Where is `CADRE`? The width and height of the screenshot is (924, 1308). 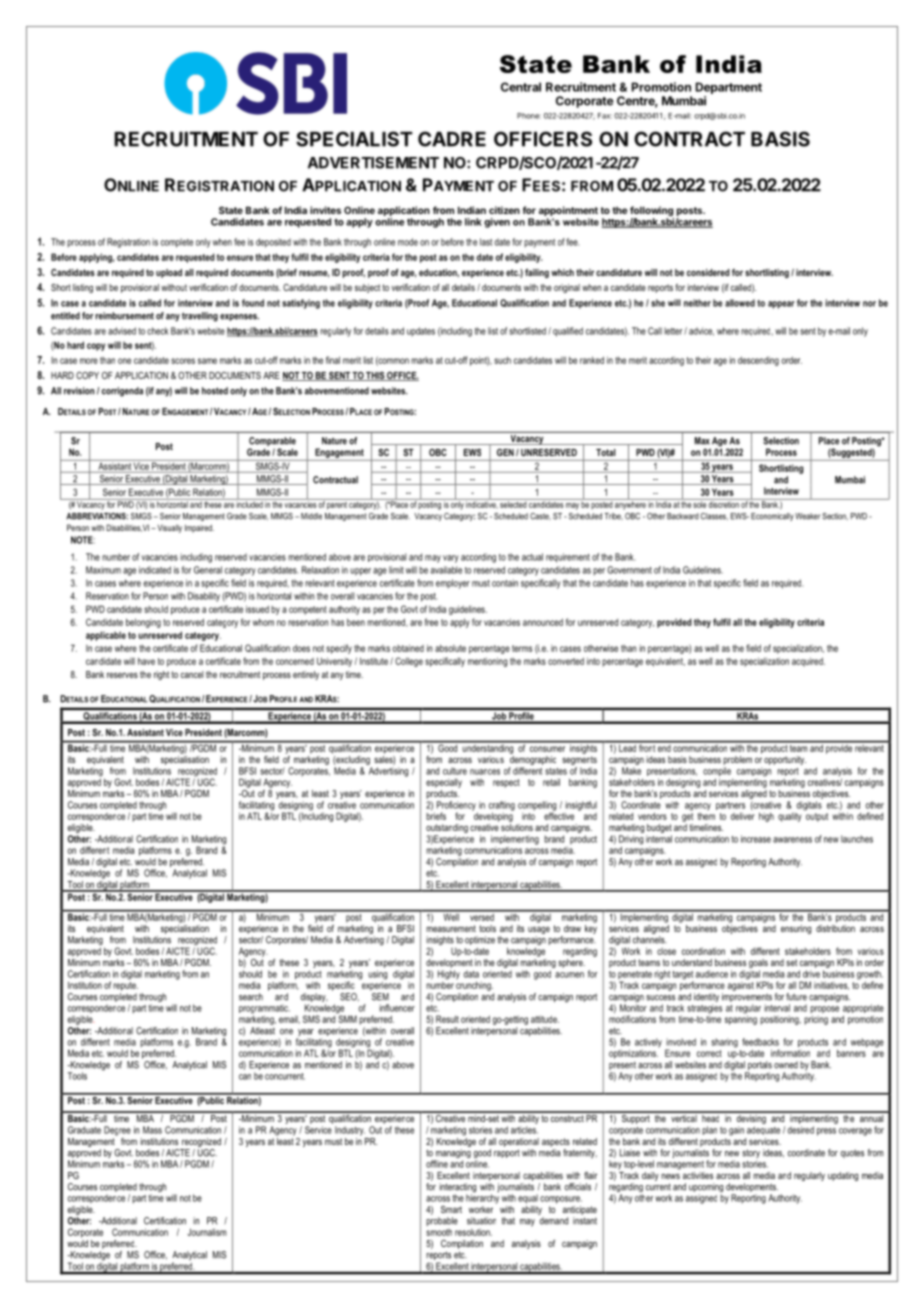 CADRE is located at coordinates (452, 139).
